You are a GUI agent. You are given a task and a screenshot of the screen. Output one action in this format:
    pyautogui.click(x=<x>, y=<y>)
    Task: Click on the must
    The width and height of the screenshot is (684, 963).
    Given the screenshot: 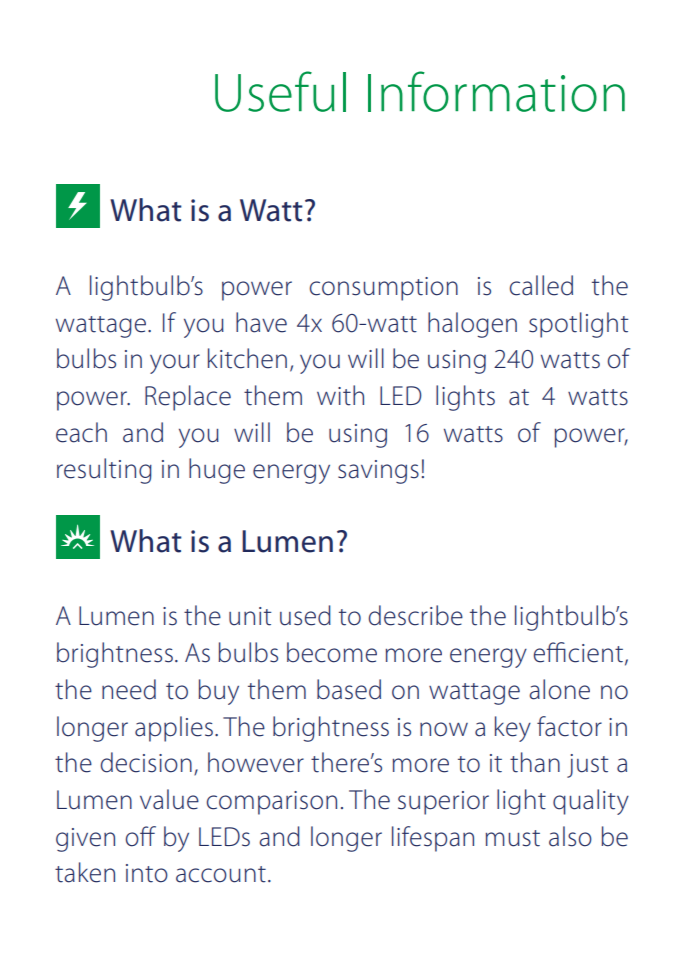 What is the action you would take?
    pyautogui.click(x=512, y=838)
